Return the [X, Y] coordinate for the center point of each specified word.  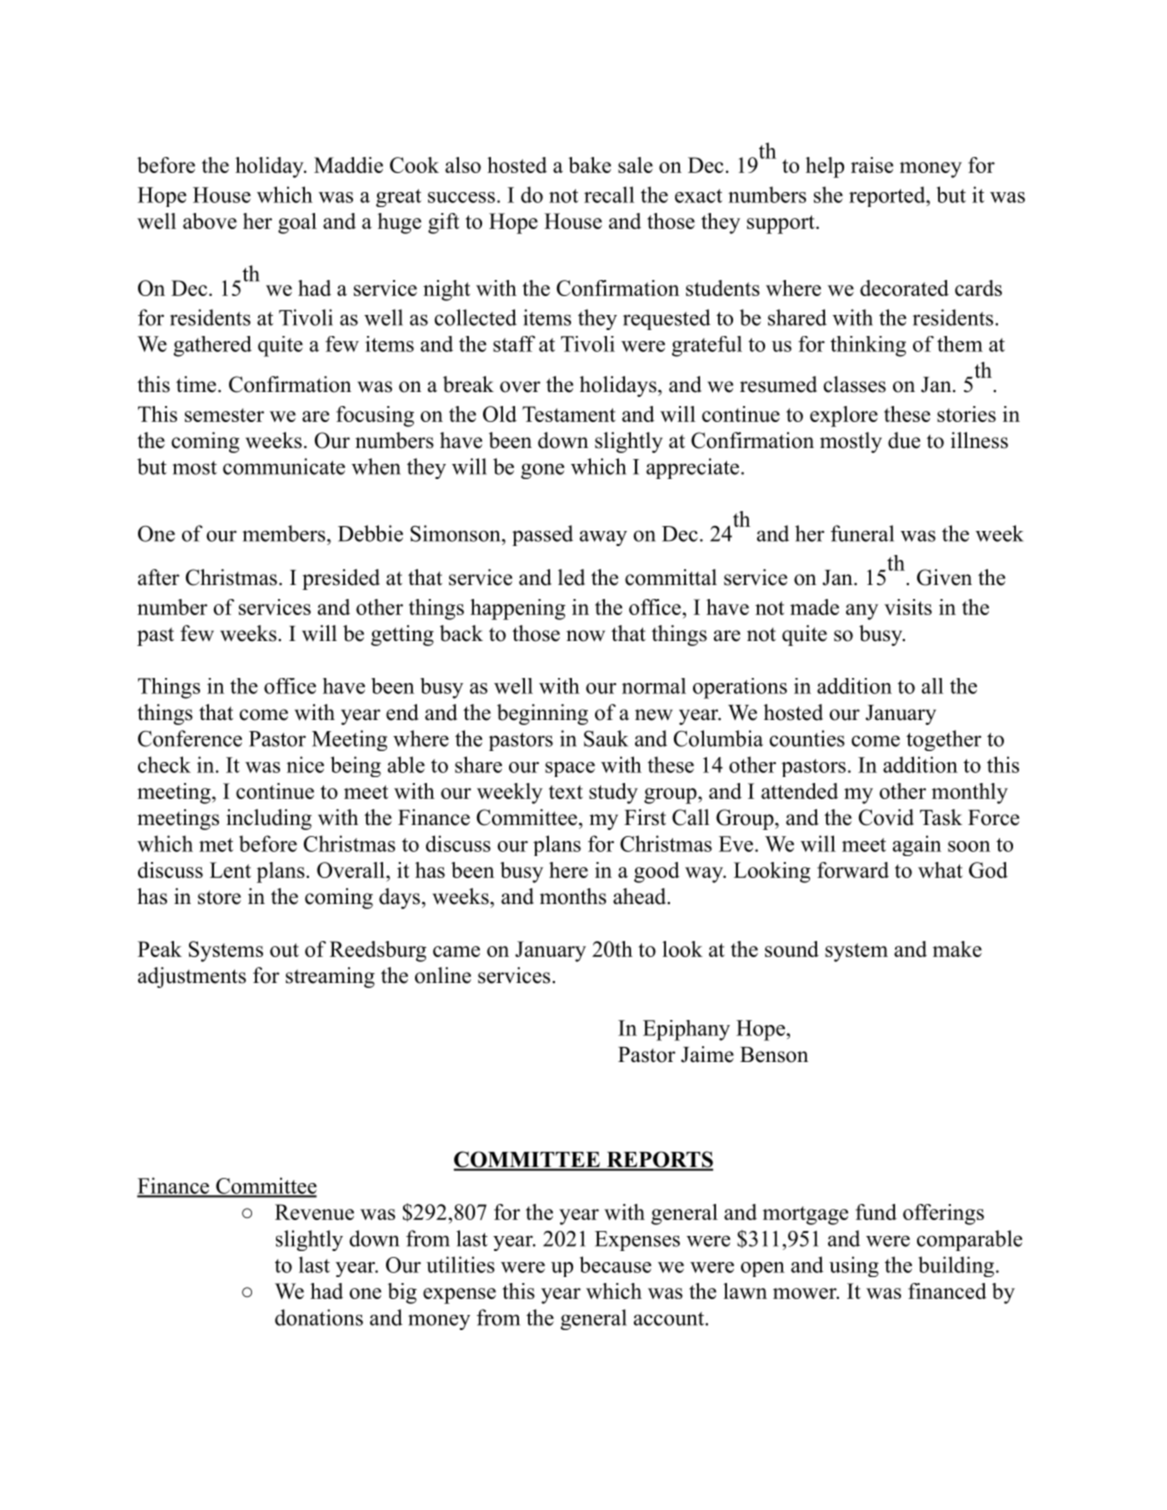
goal [297, 223]
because [616, 1264]
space [570, 769]
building [956, 1266]
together [943, 740]
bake [589, 165]
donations [319, 1317]
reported [888, 196]
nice [305, 764]
